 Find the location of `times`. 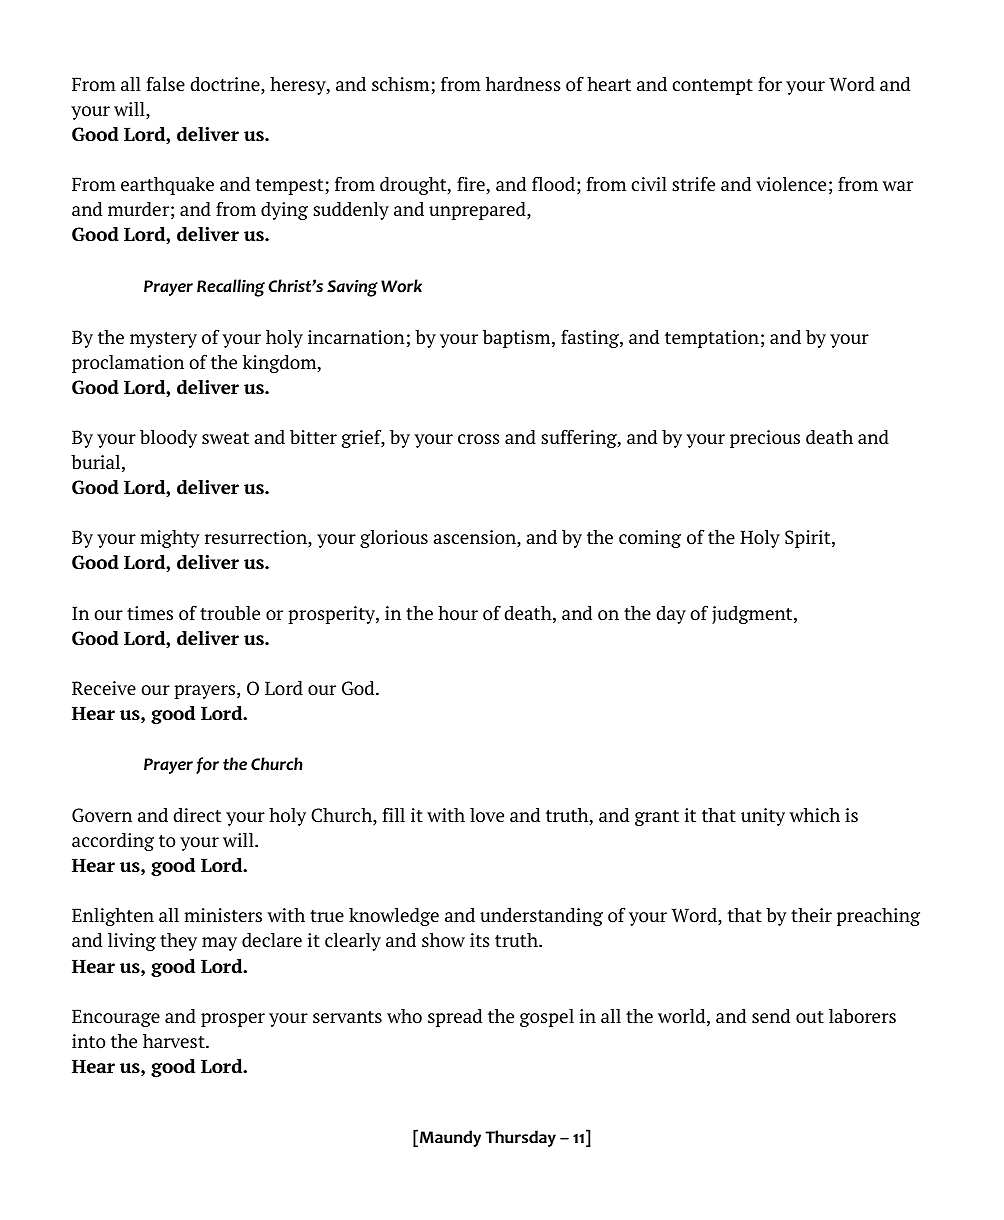

times is located at coordinates (150, 613).
